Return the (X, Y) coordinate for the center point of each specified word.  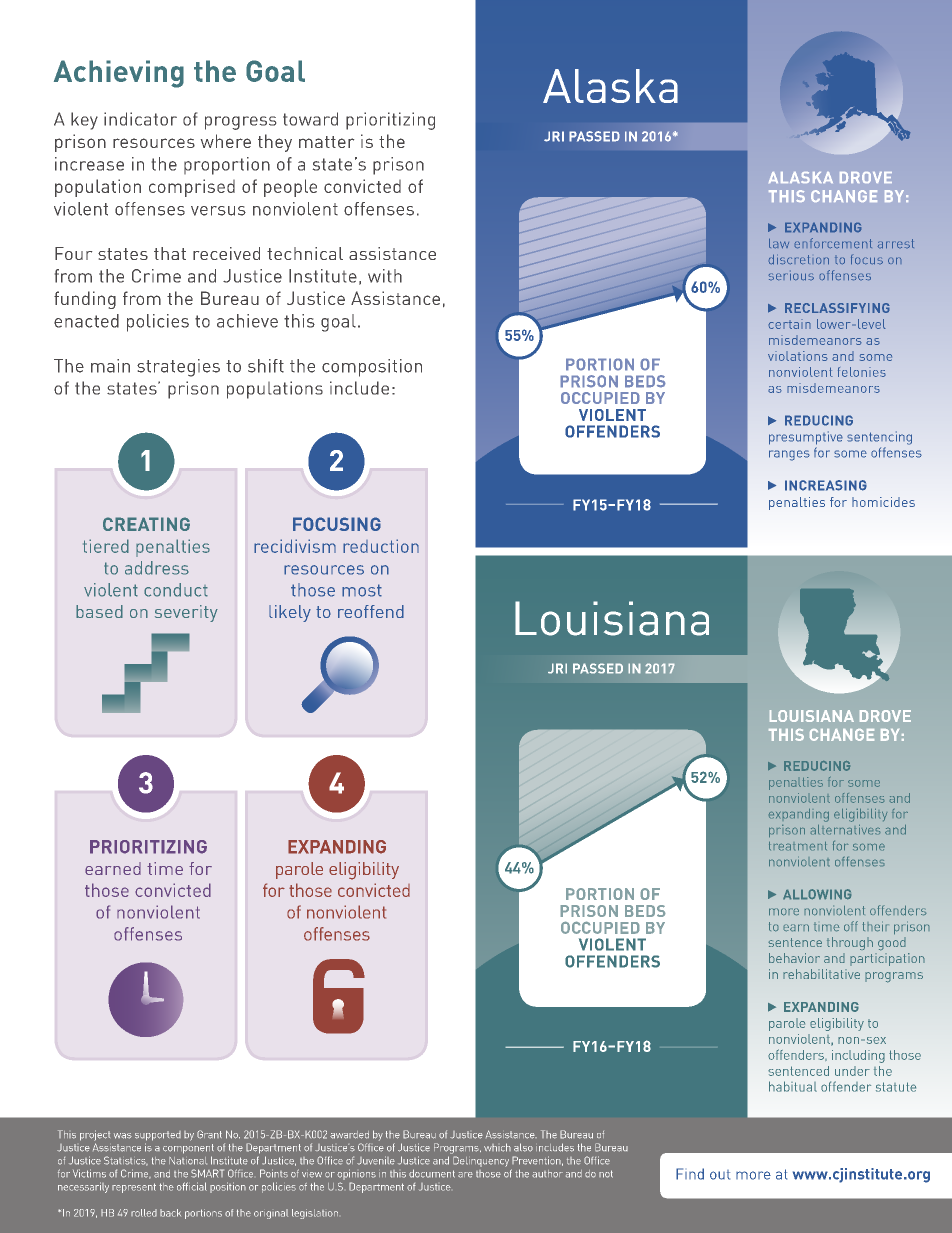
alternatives (845, 829)
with (385, 276)
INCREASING (826, 485)
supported (158, 1136)
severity (186, 613)
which (497, 1147)
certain (789, 324)
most (362, 590)
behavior (794, 958)
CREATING (146, 524)
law (779, 243)
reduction (381, 546)
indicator (140, 119)
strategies (178, 368)
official (192, 1186)
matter (326, 142)
